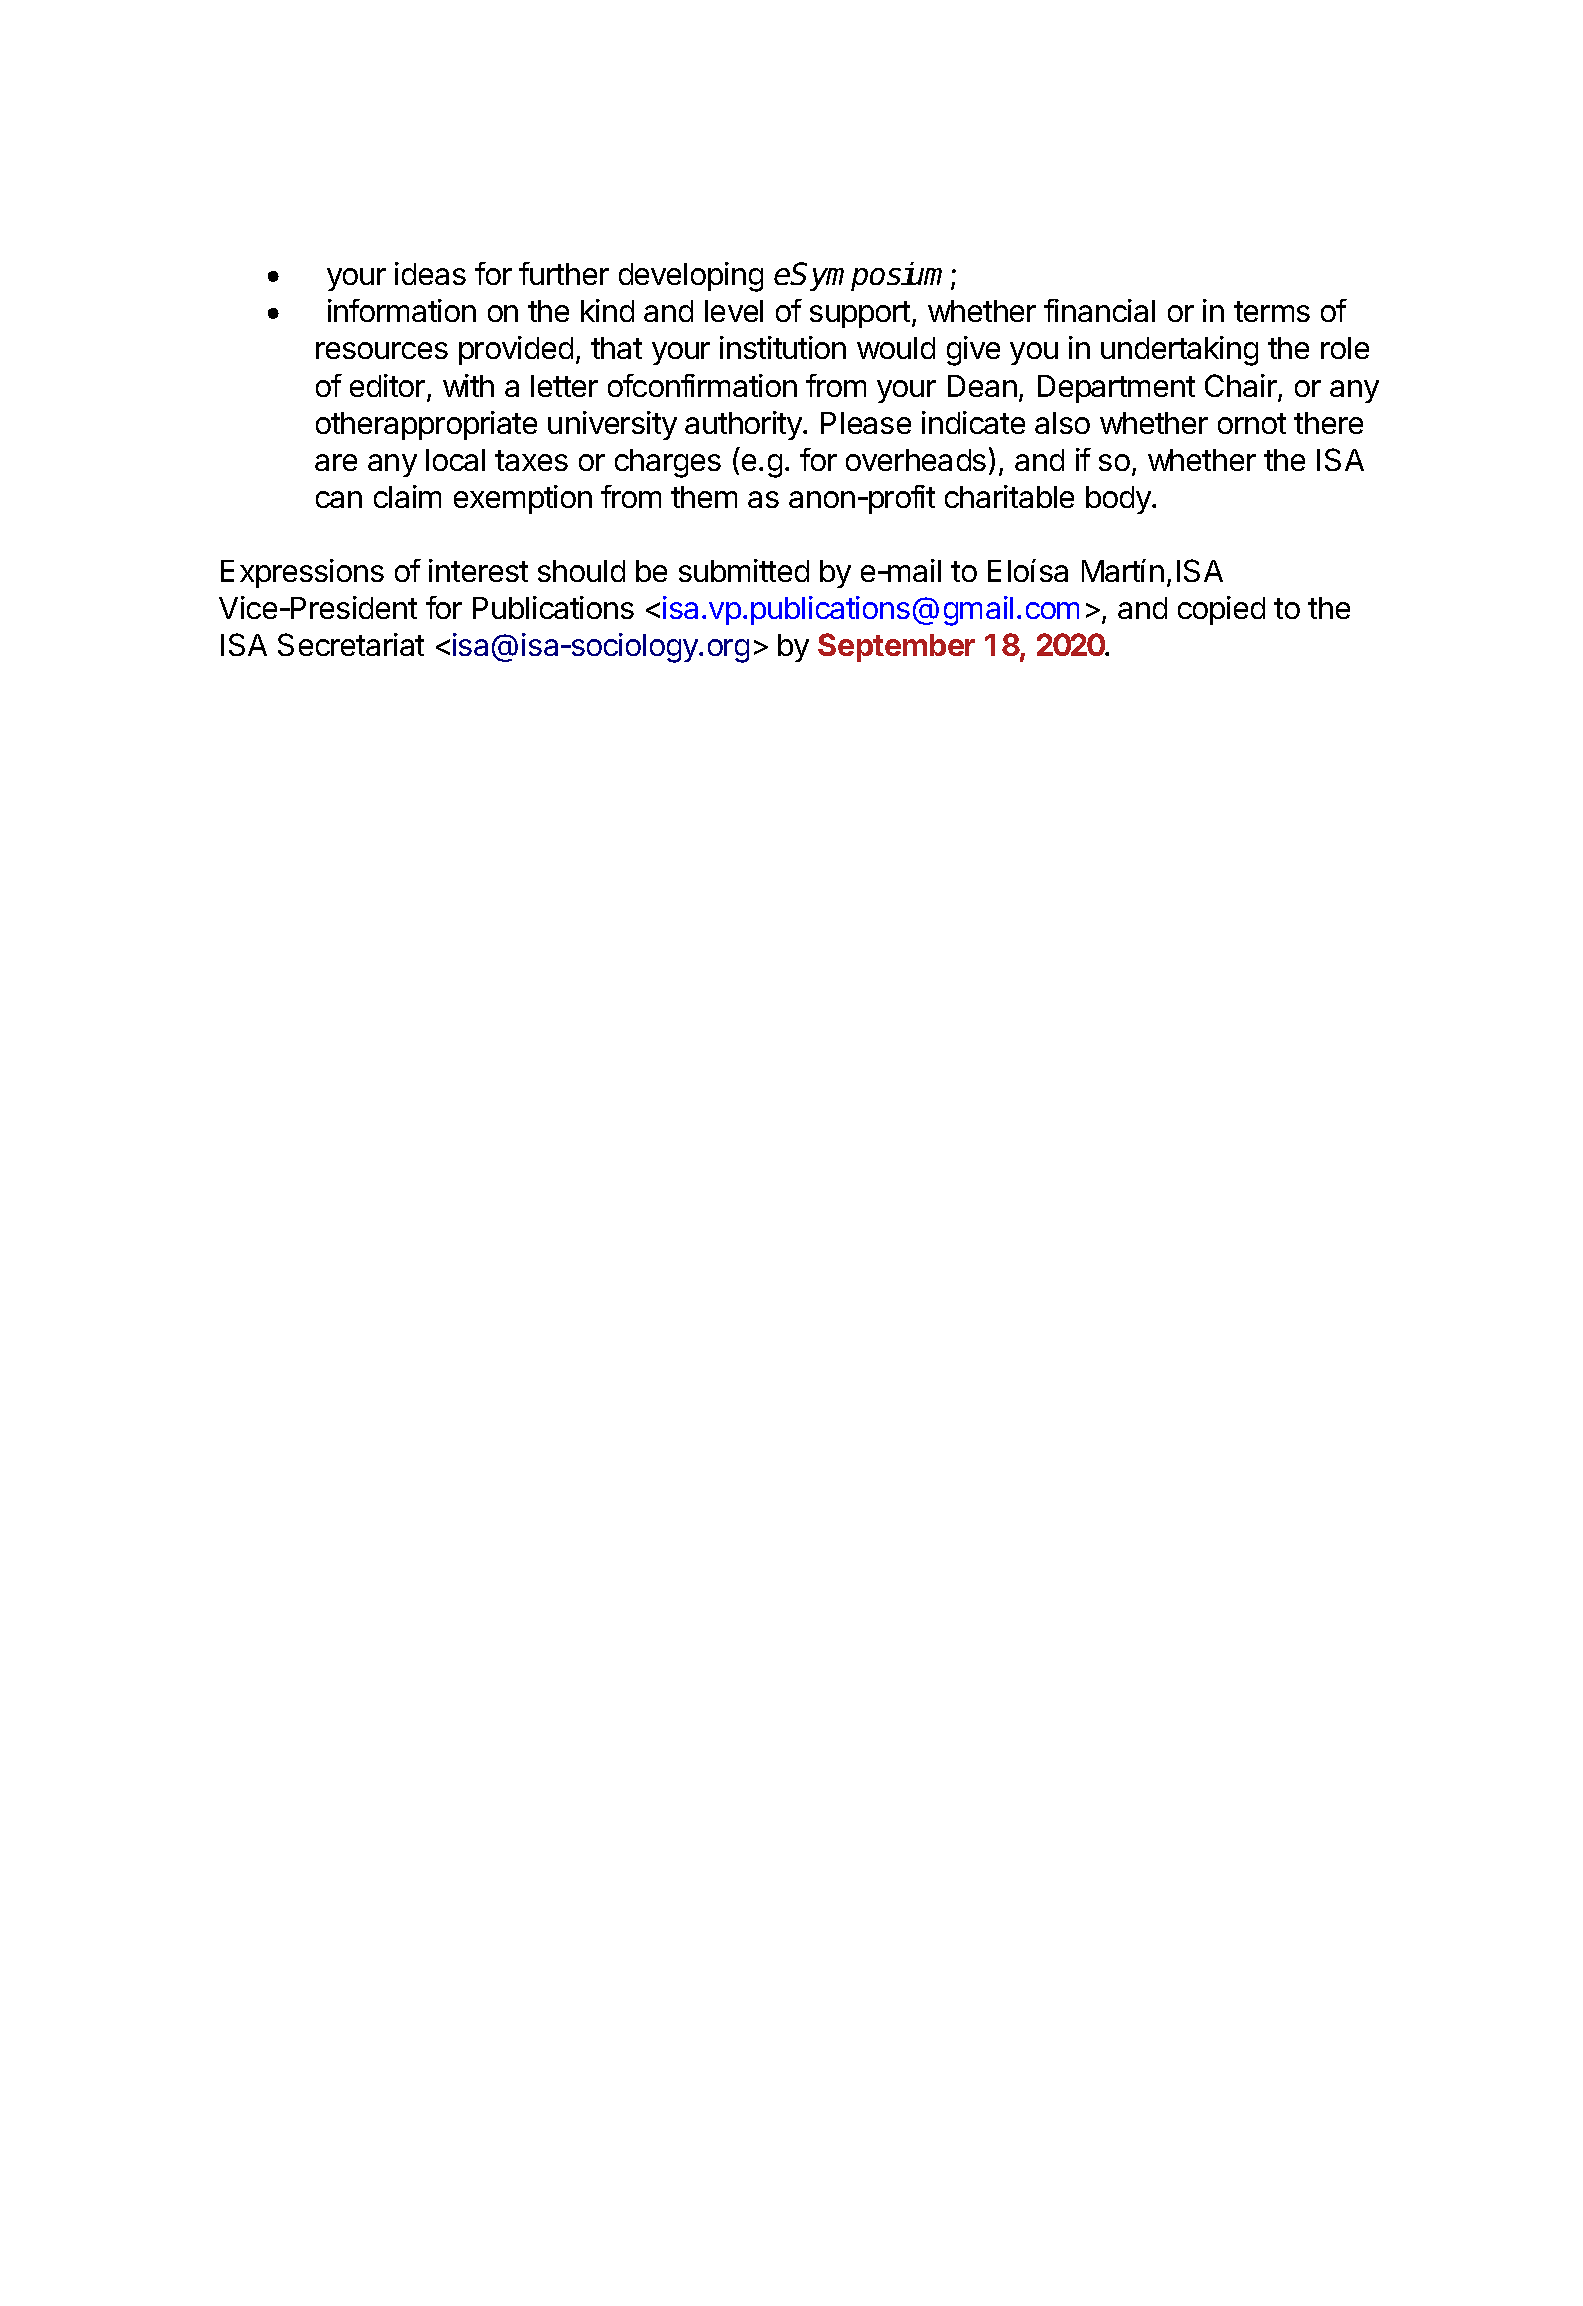  Describe the element at coordinates (704, 497) in the screenshot. I see `them` at that location.
